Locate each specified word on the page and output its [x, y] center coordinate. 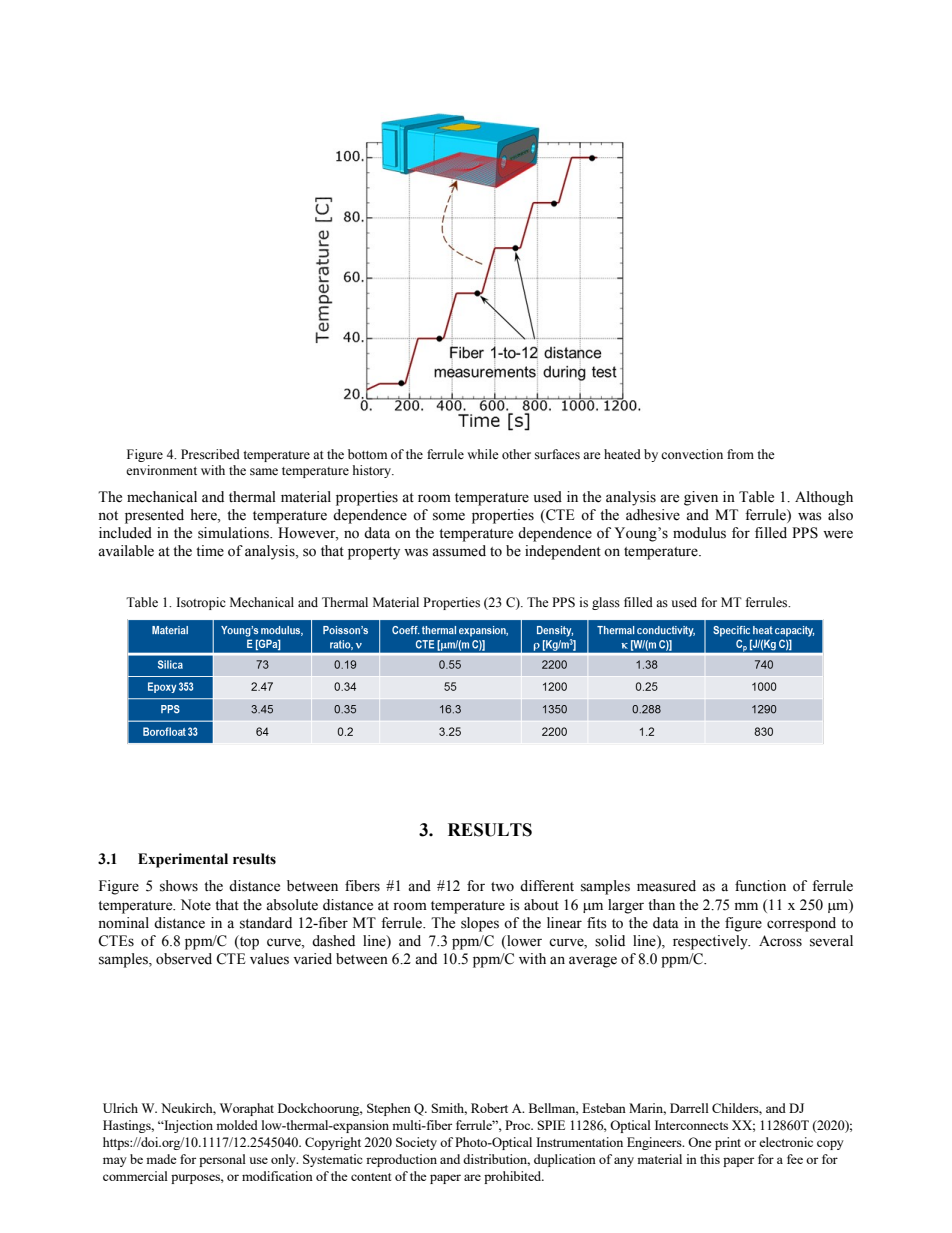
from [740, 454]
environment [161, 470]
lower [523, 942]
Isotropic [201, 603]
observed [184, 959]
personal [222, 1160]
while [483, 454]
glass [606, 603]
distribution [496, 1160]
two [502, 887]
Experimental [183, 860]
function [760, 886]
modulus [699, 533]
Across [780, 941]
